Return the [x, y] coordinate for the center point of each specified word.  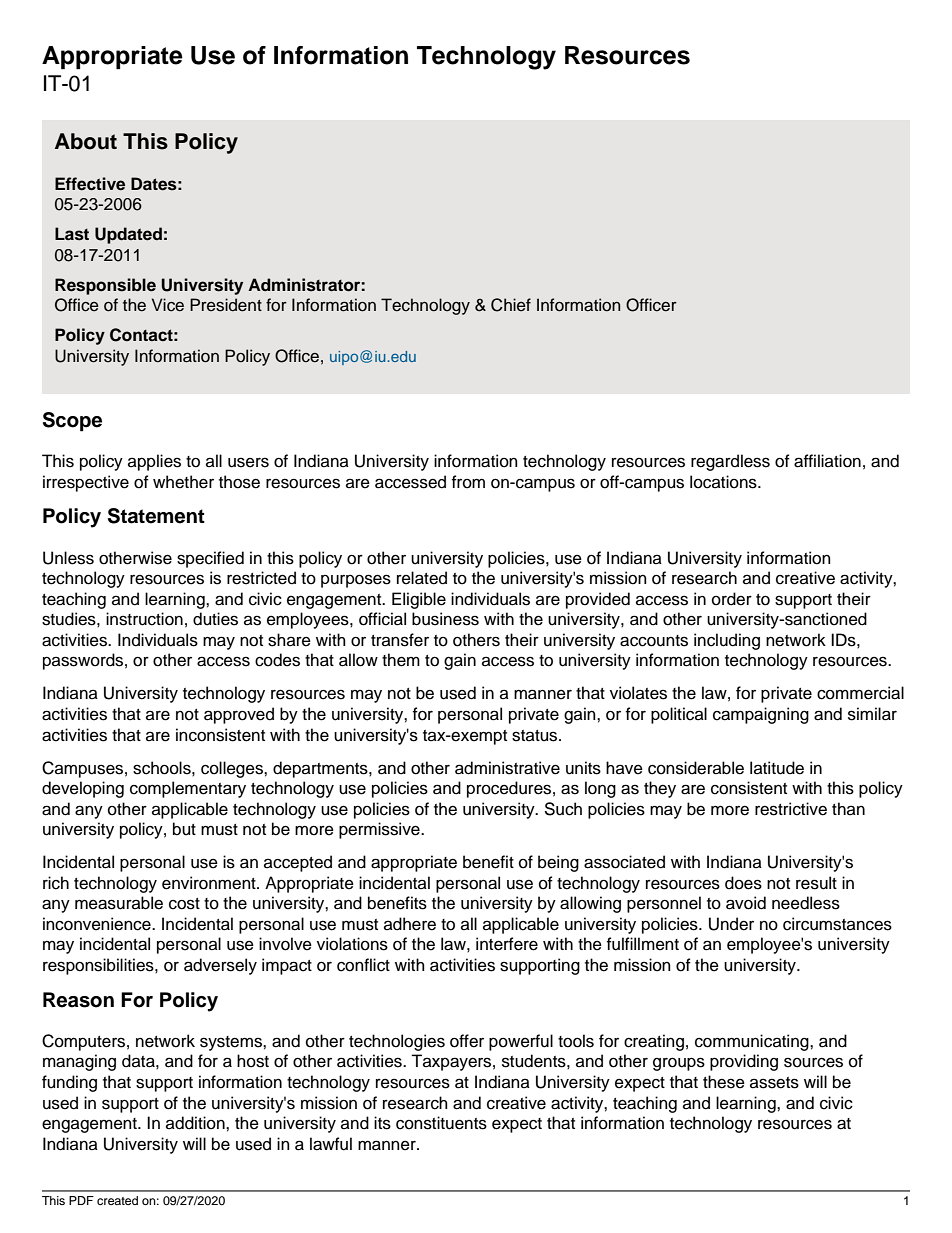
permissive [380, 830]
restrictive [791, 809]
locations [724, 482]
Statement [156, 516]
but [184, 829]
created [117, 1200]
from [468, 482]
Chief [511, 305]
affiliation [827, 461]
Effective [90, 184]
